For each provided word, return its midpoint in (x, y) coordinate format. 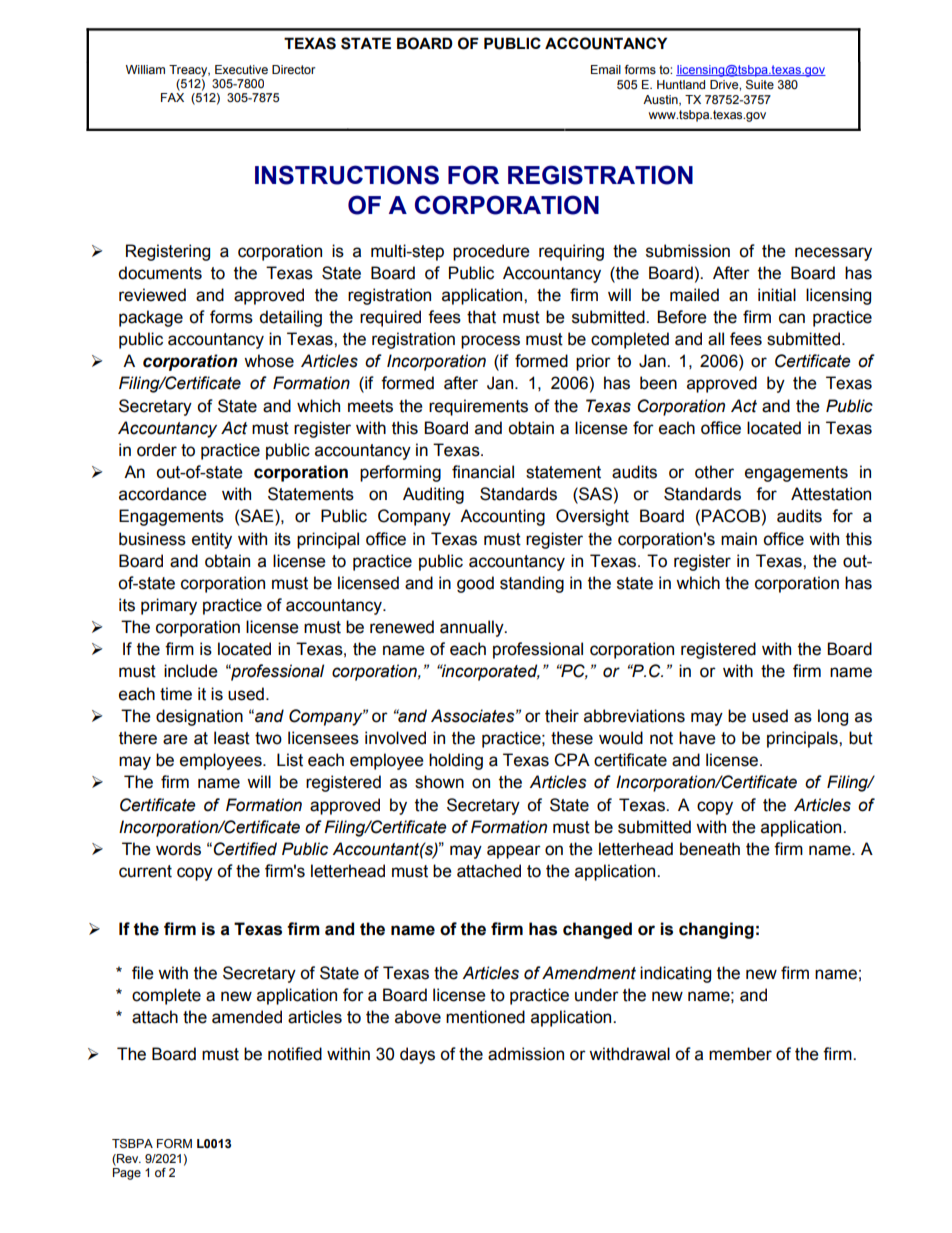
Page (127, 1174)
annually (473, 628)
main (739, 539)
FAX (172, 97)
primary (169, 606)
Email (606, 69)
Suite (760, 85)
